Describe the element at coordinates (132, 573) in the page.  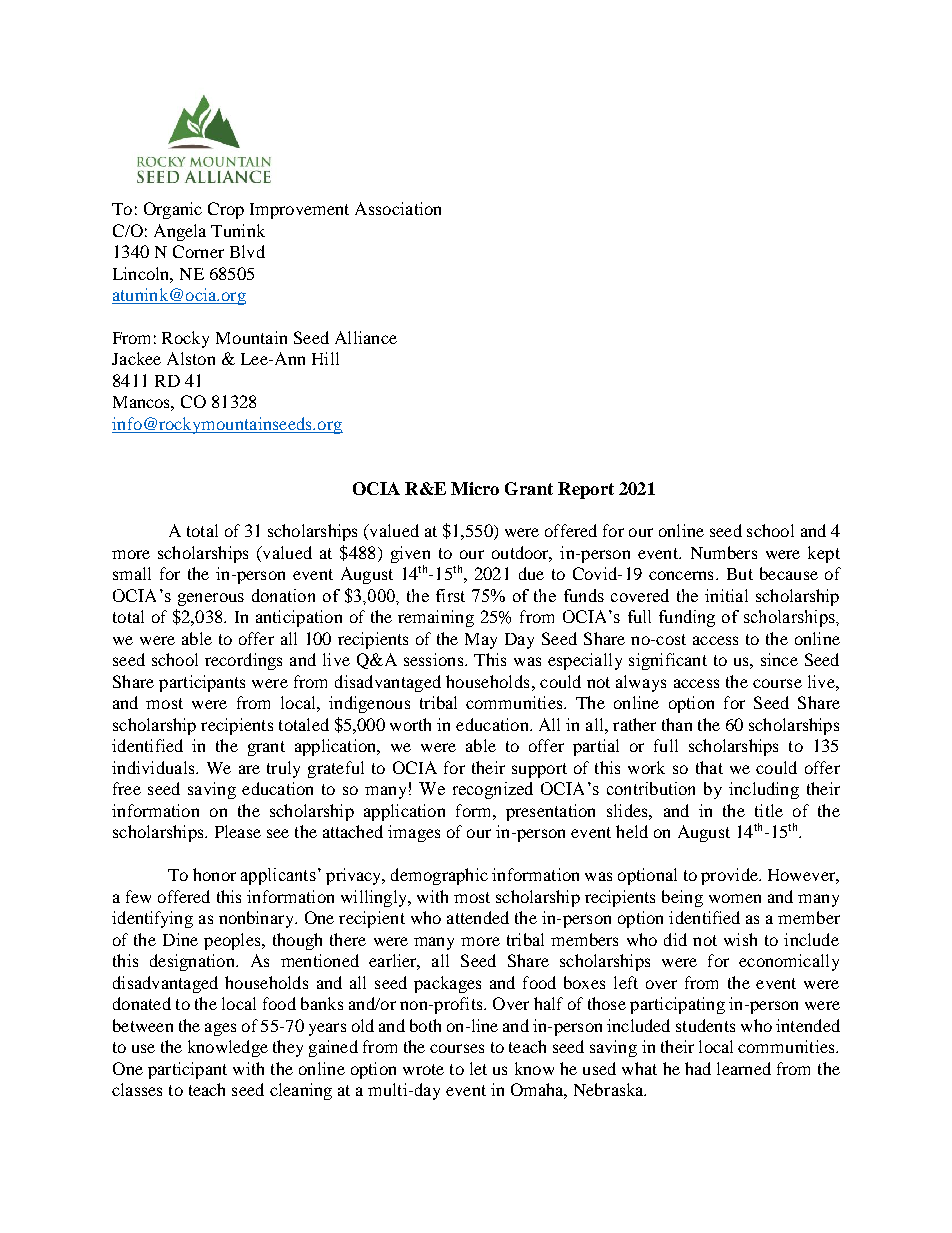
I see `small` at that location.
